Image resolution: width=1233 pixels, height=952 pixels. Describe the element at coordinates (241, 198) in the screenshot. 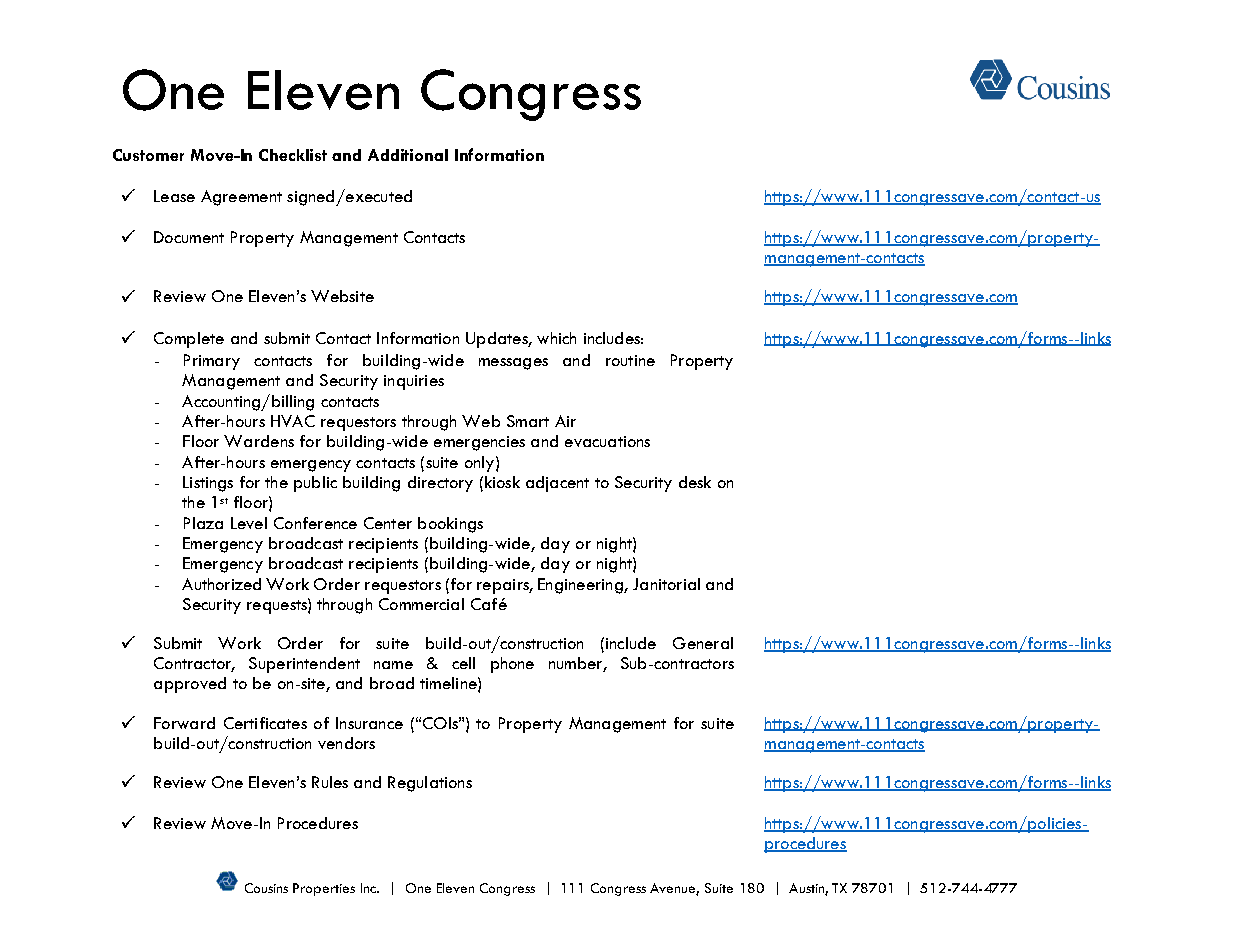

I see `Agreement` at that location.
